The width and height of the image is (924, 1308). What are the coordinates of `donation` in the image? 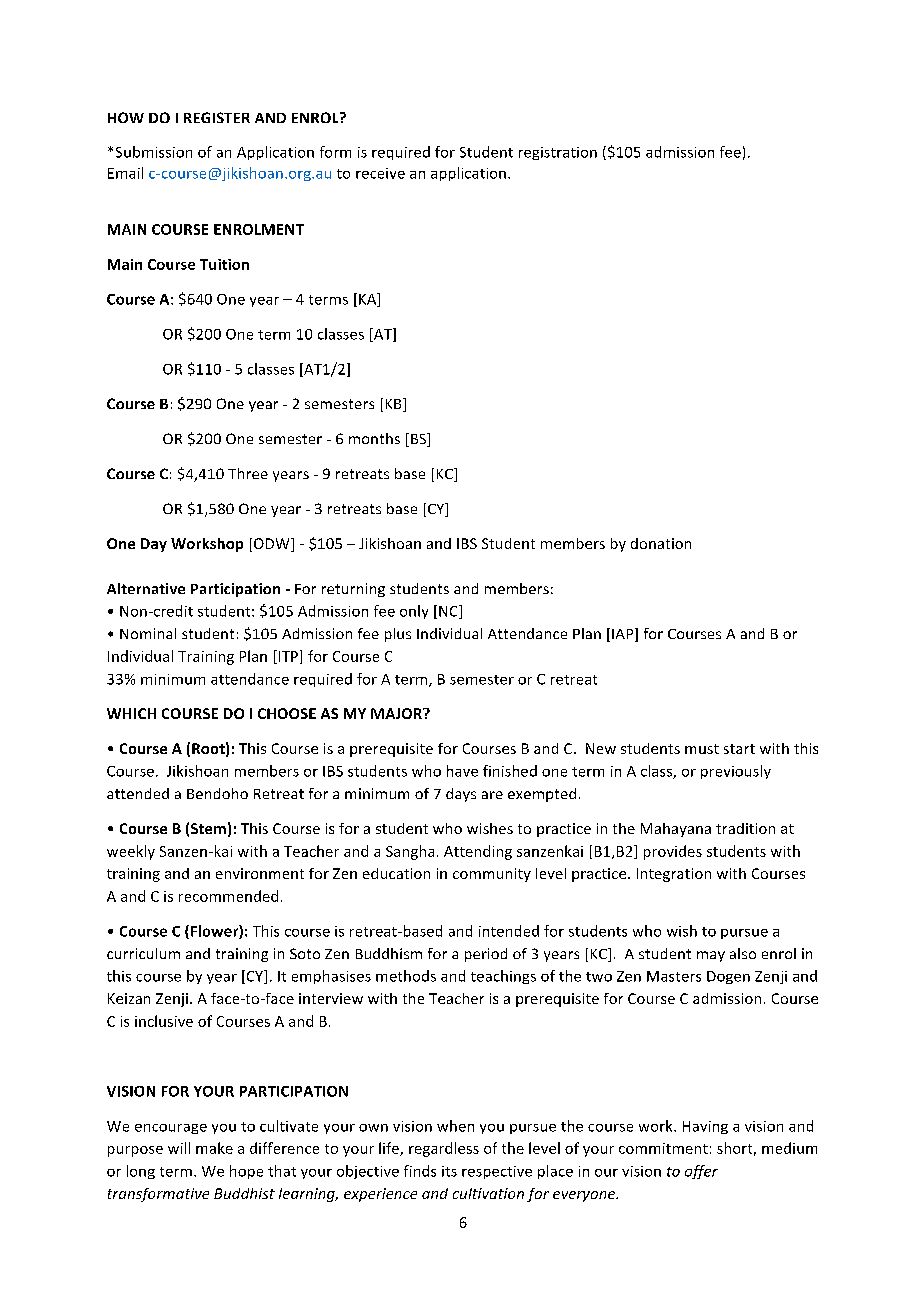 It's located at (661, 543).
